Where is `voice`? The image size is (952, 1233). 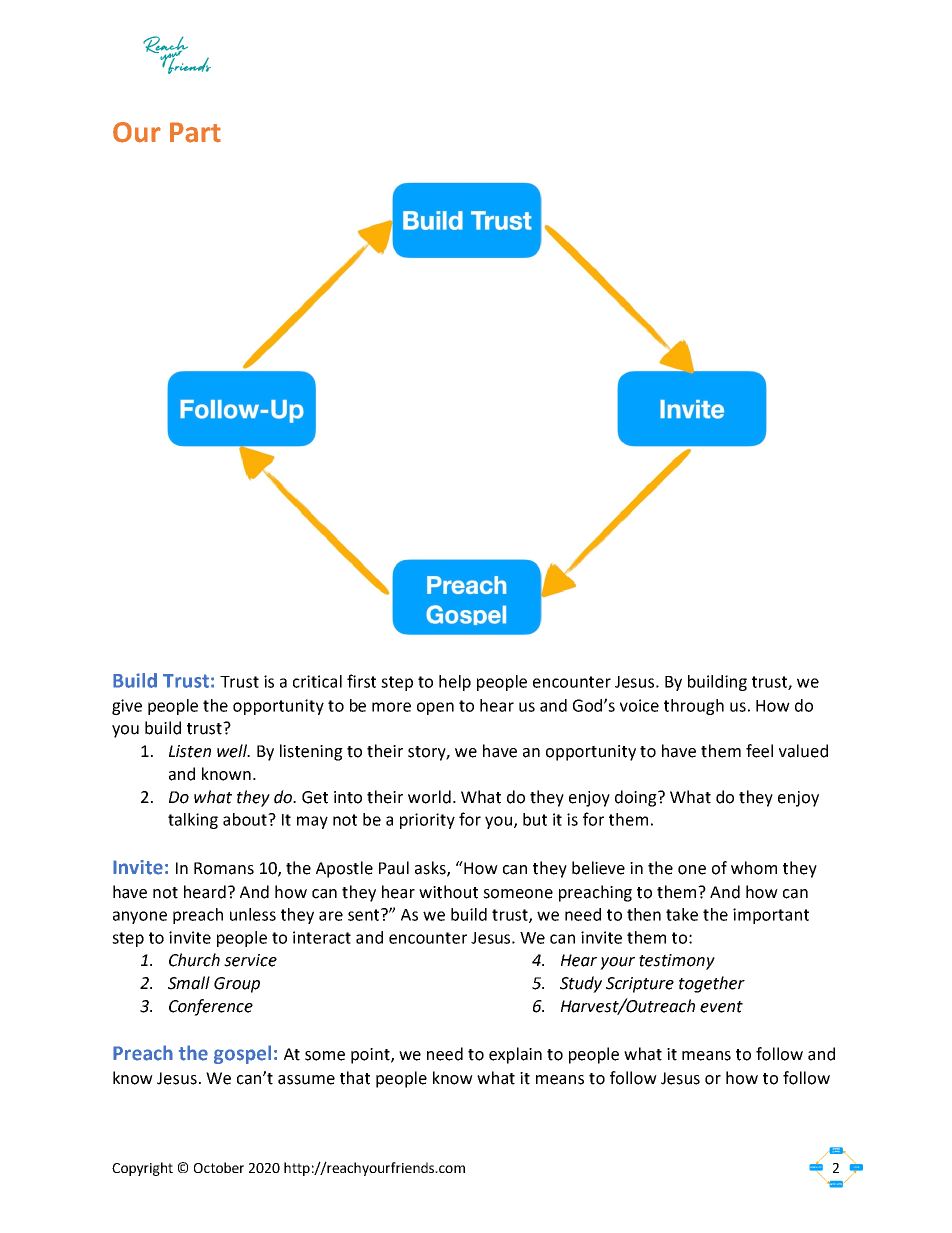 voice is located at coordinates (639, 705).
